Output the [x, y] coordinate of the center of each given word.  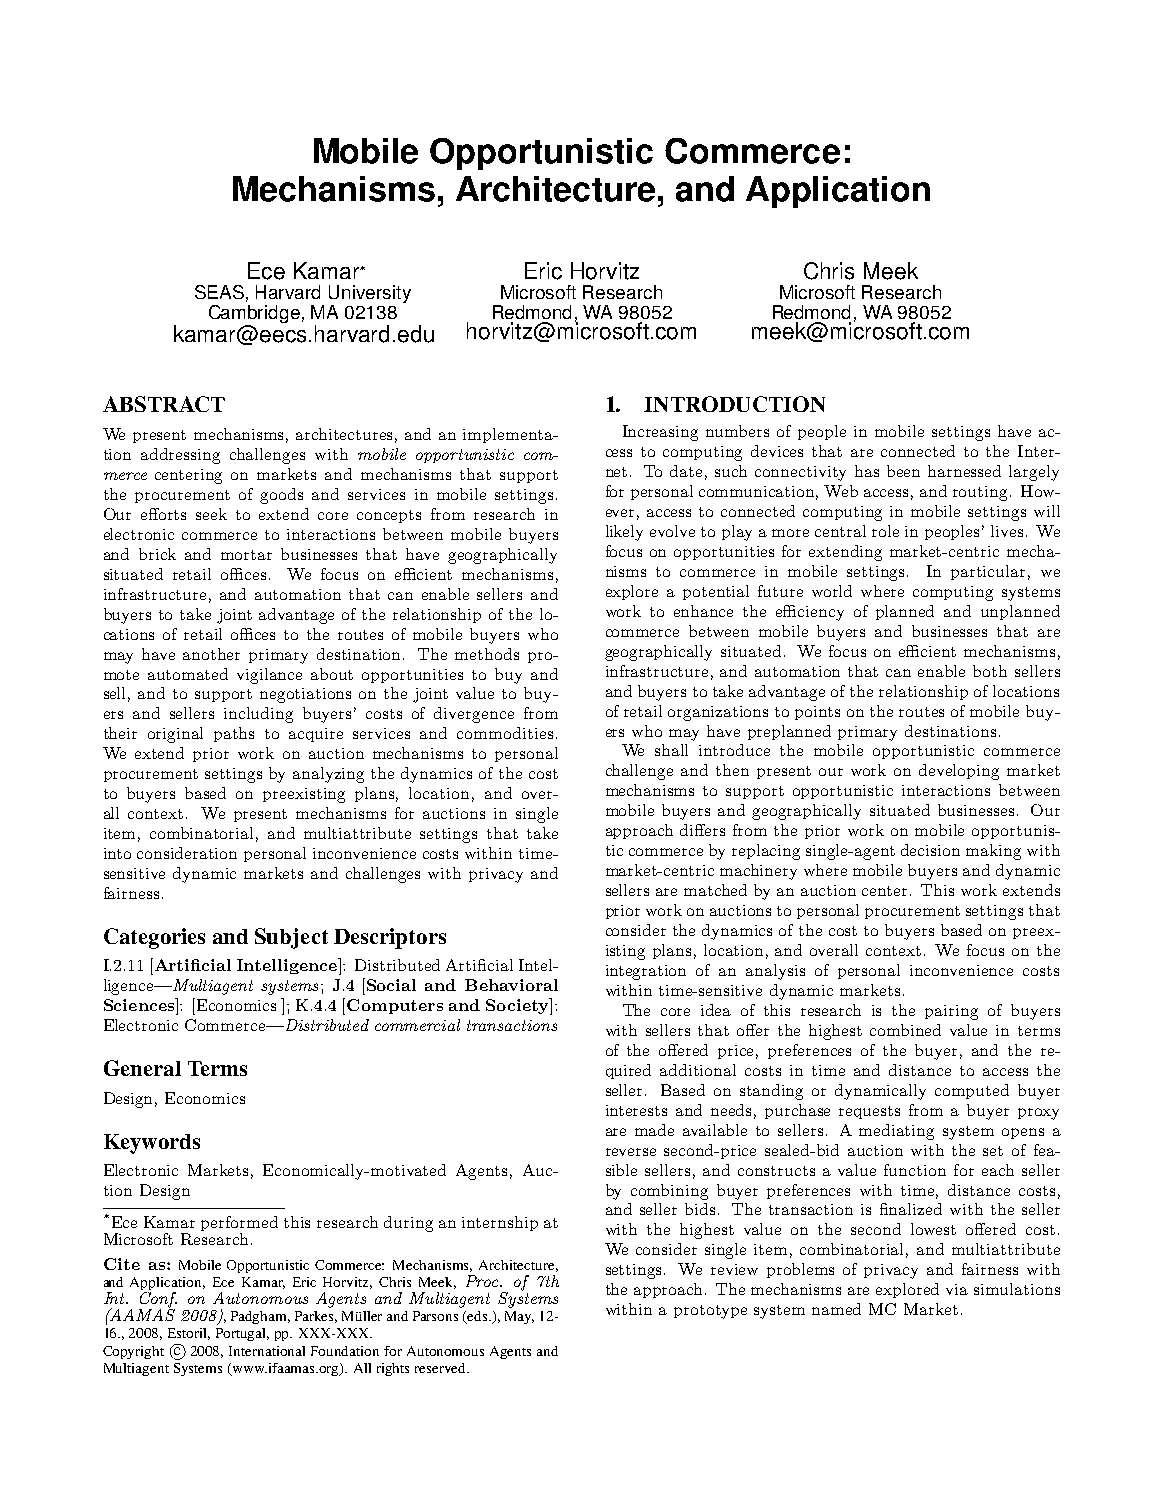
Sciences [140, 1004]
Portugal [242, 1334]
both [990, 671]
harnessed [964, 471]
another [211, 654]
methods [487, 654]
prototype [710, 1312]
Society [518, 1006]
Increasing [660, 433]
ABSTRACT [164, 404]
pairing [951, 1012]
